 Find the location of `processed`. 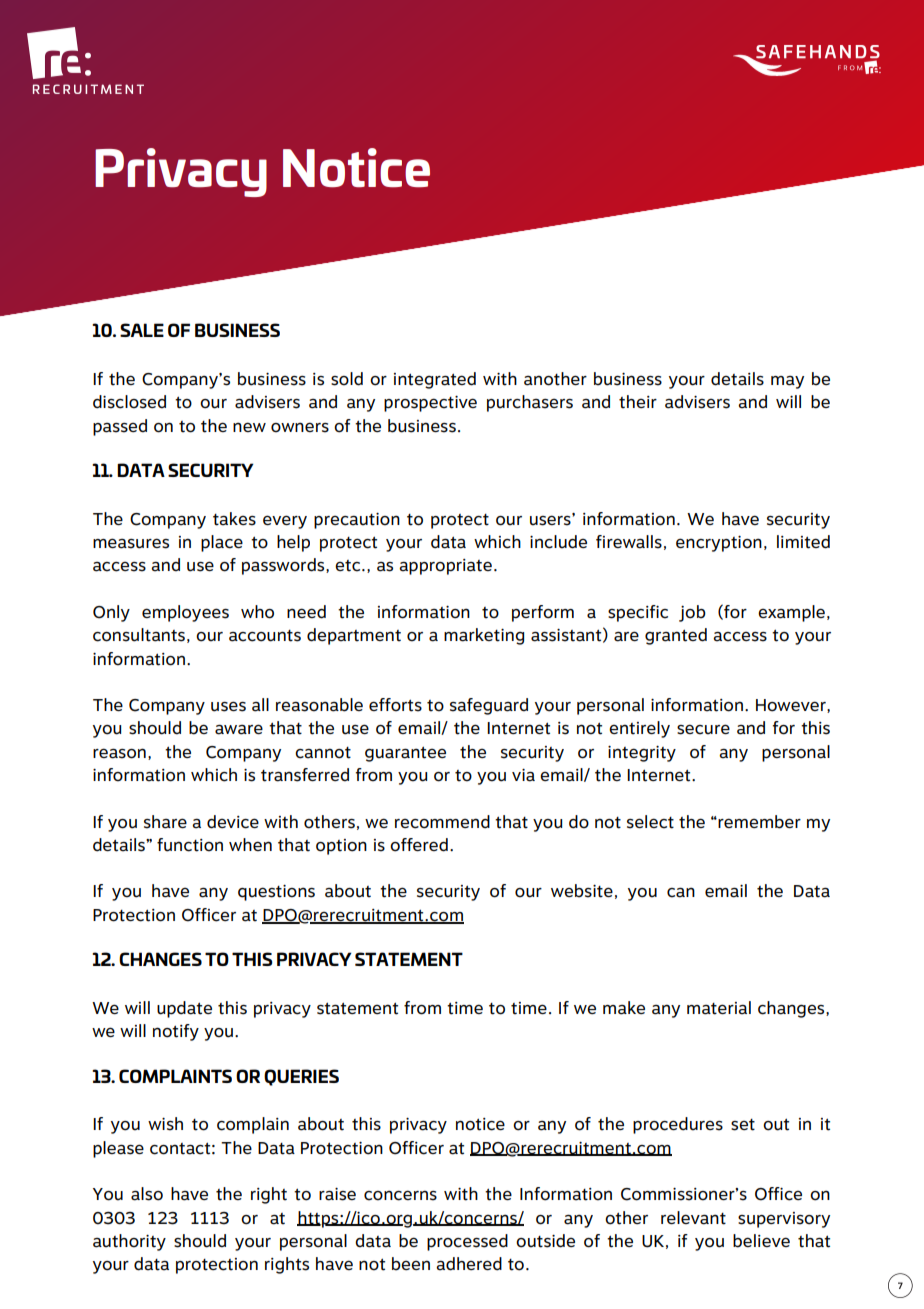

processed is located at coordinates (467, 1242).
